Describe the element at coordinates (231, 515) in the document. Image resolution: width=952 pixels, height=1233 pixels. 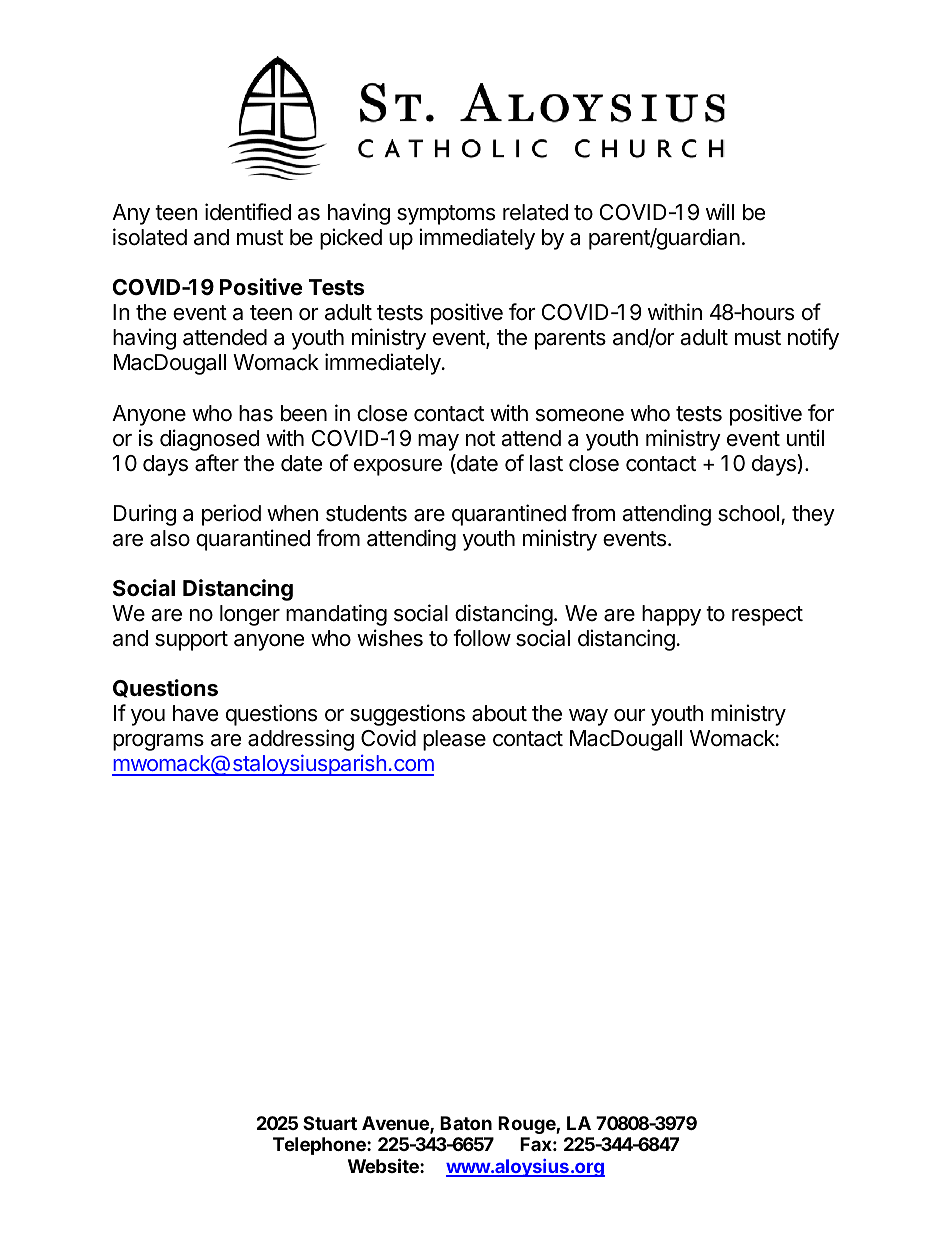
I see `period` at that location.
